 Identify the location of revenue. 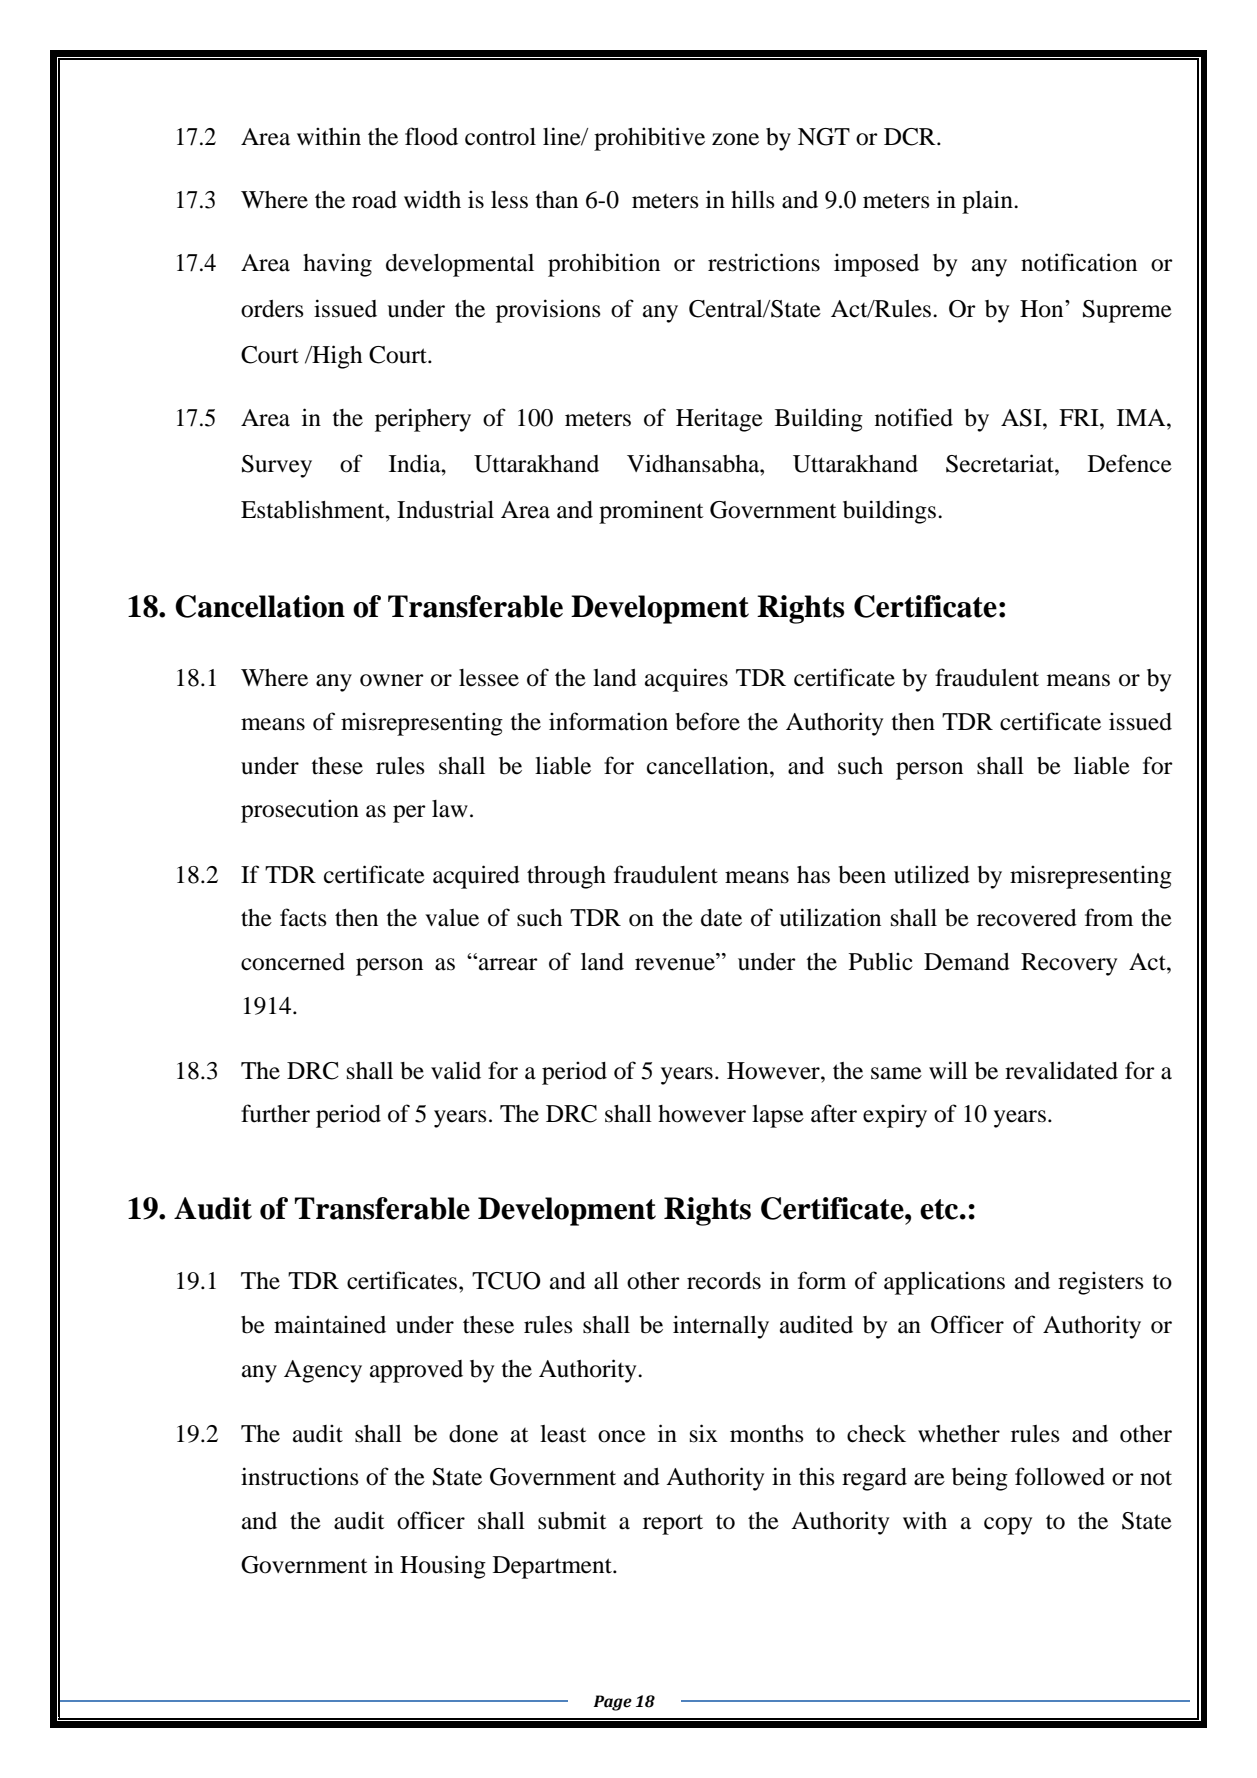
(676, 964).
